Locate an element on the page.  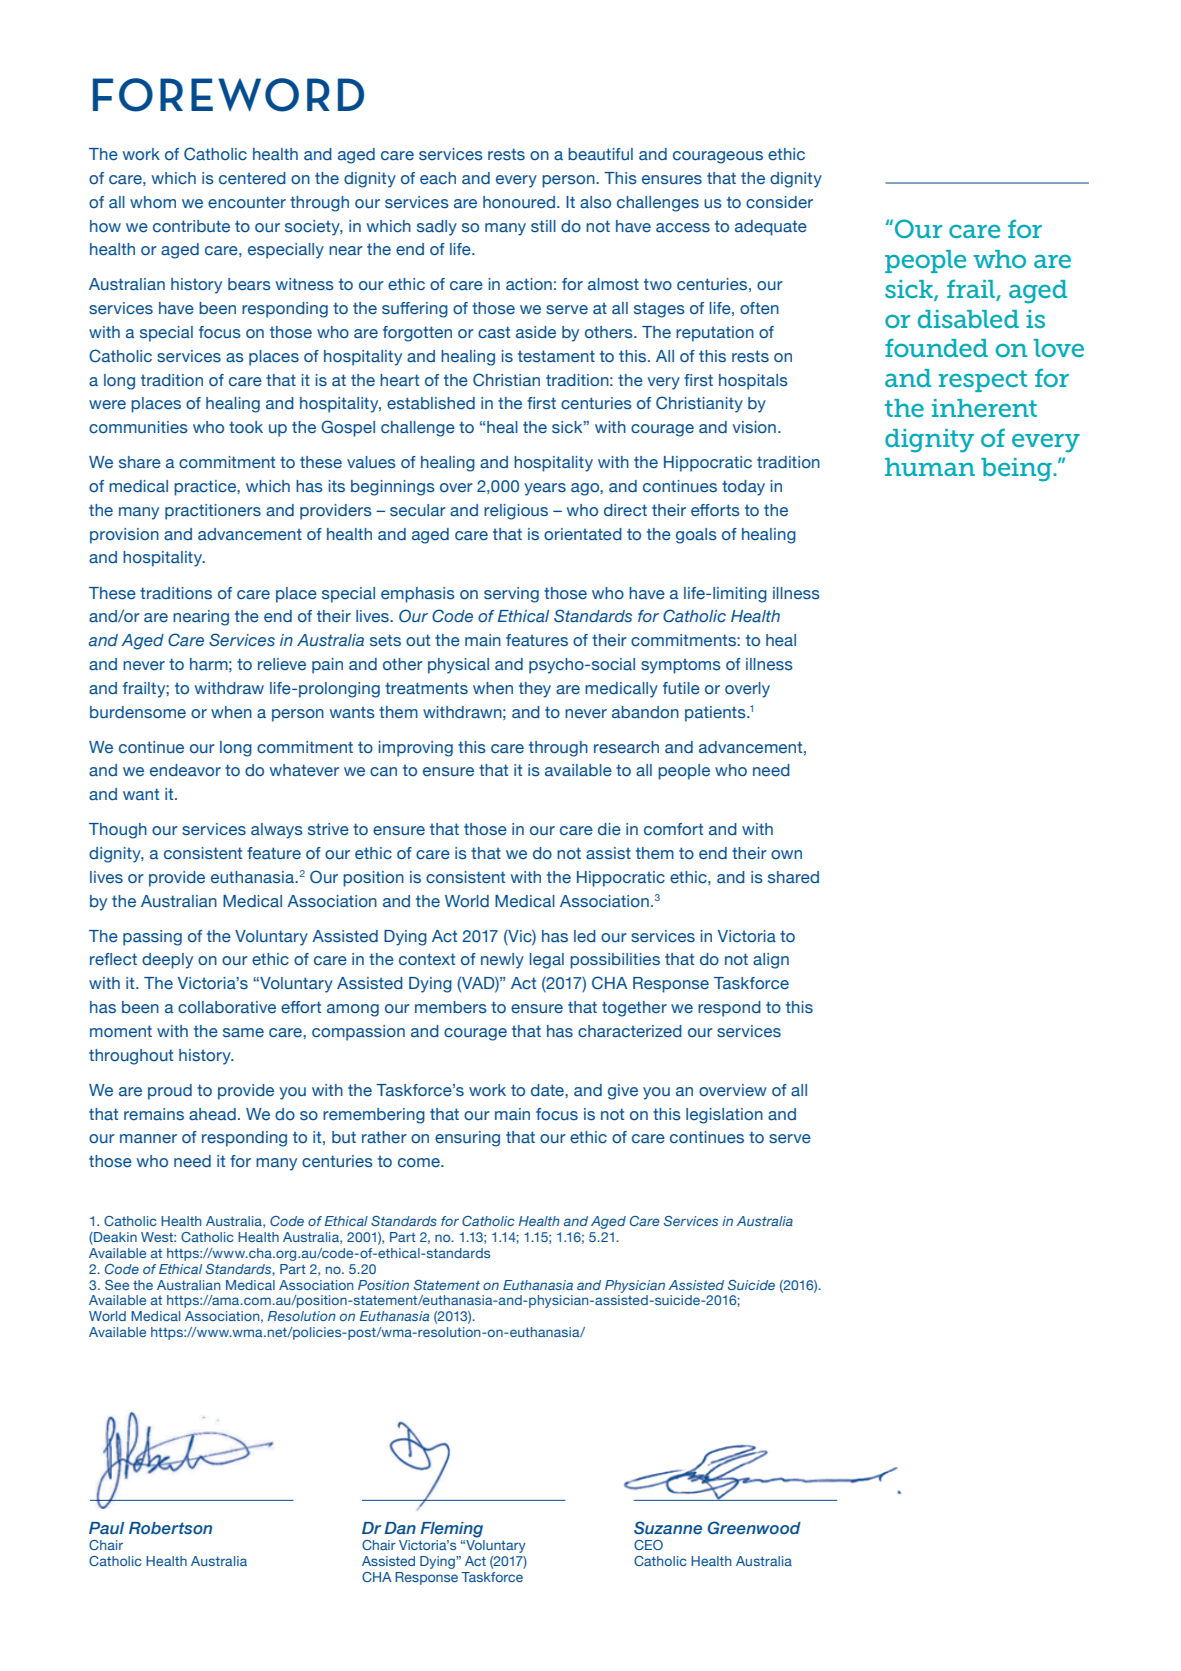
FOREWORD is located at coordinates (228, 95).
